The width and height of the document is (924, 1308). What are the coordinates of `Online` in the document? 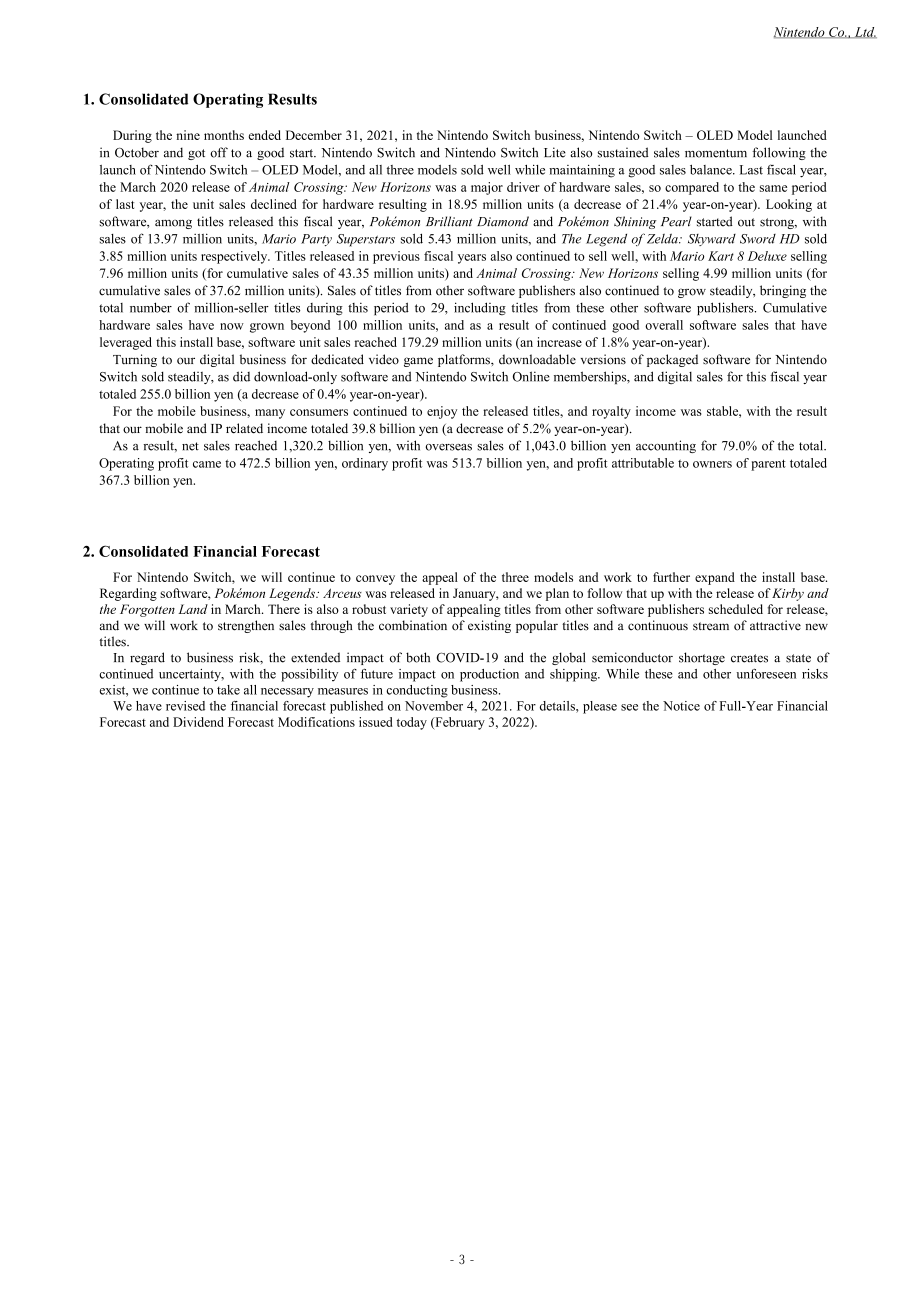 It's located at (531, 376).
